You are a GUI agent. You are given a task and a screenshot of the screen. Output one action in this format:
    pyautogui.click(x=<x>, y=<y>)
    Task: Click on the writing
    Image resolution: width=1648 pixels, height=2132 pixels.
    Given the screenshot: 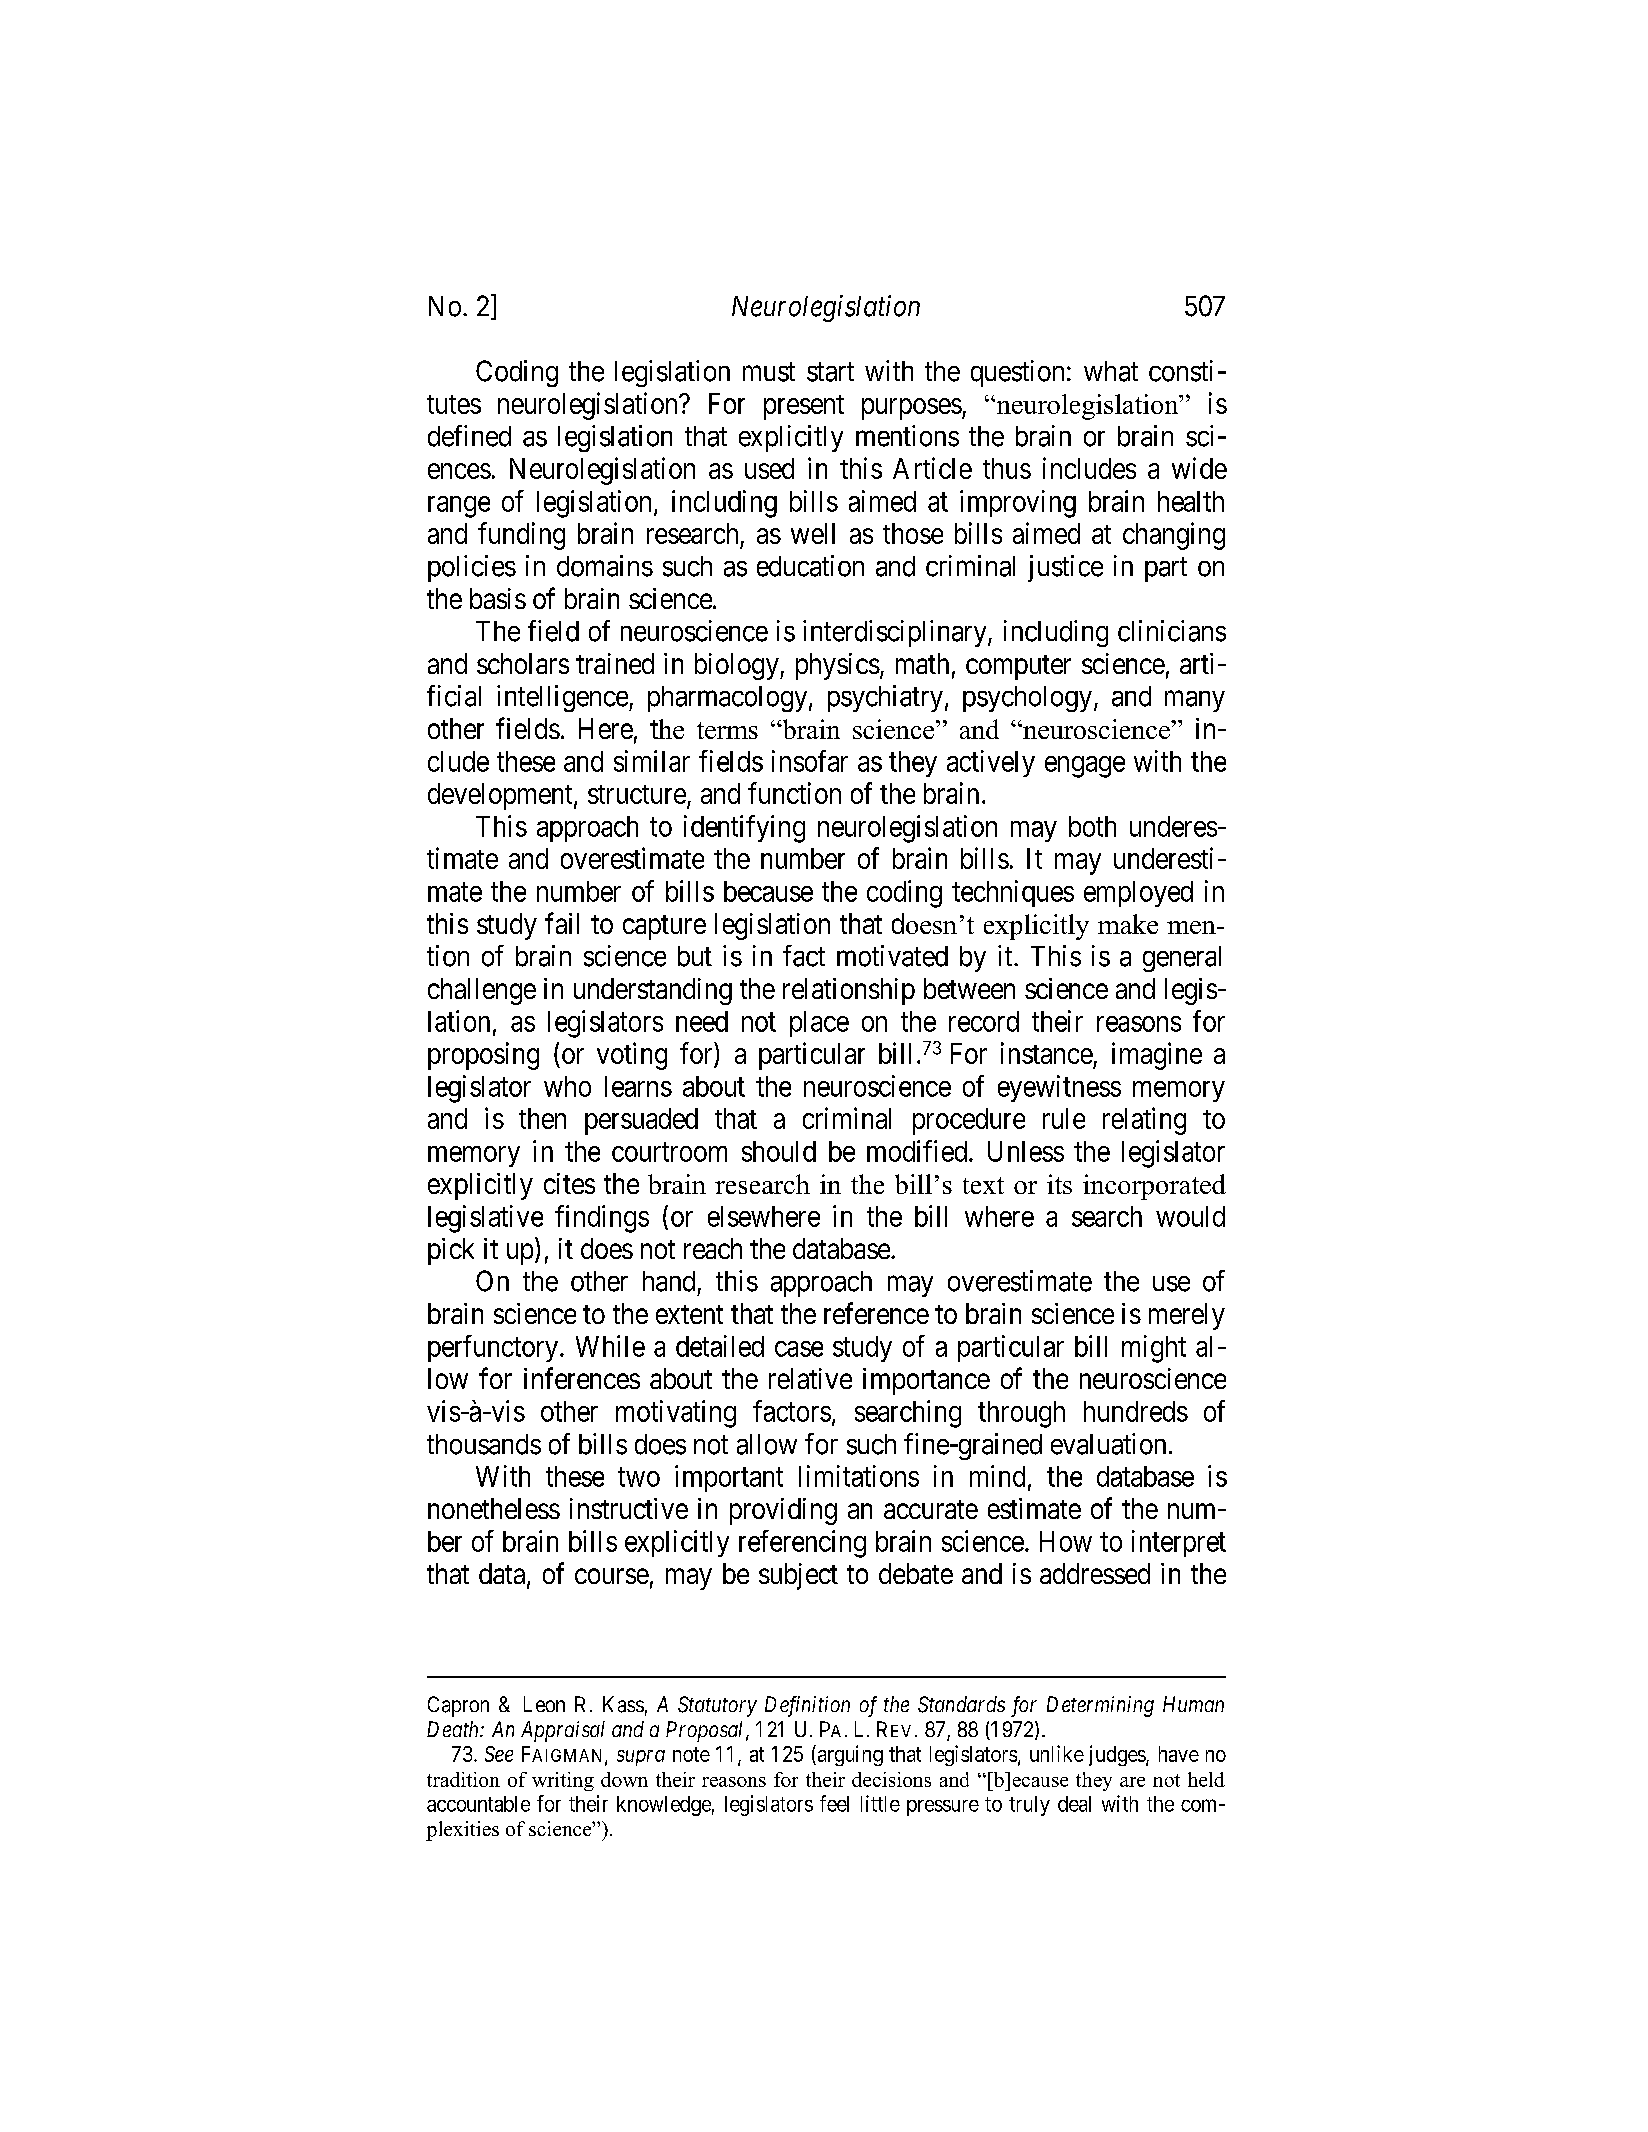 What is the action you would take?
    pyautogui.click(x=563, y=1781)
